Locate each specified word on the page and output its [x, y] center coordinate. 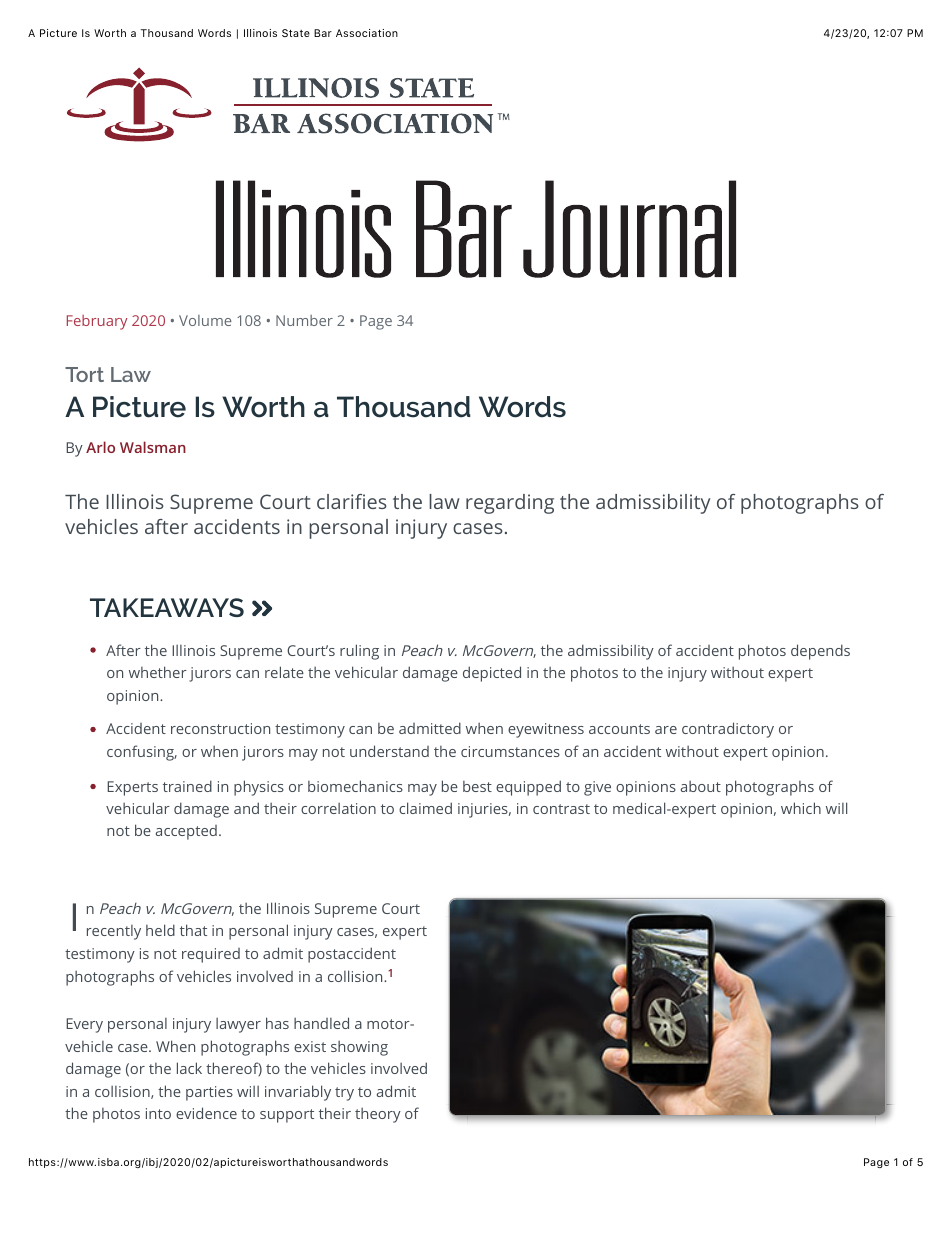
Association [367, 33]
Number [304, 320]
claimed [425, 808]
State [296, 33]
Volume [205, 320]
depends [820, 652]
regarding [510, 504]
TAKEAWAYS [167, 607]
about [701, 786]
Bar [323, 33]
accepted [186, 832]
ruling [359, 652]
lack [189, 1068]
